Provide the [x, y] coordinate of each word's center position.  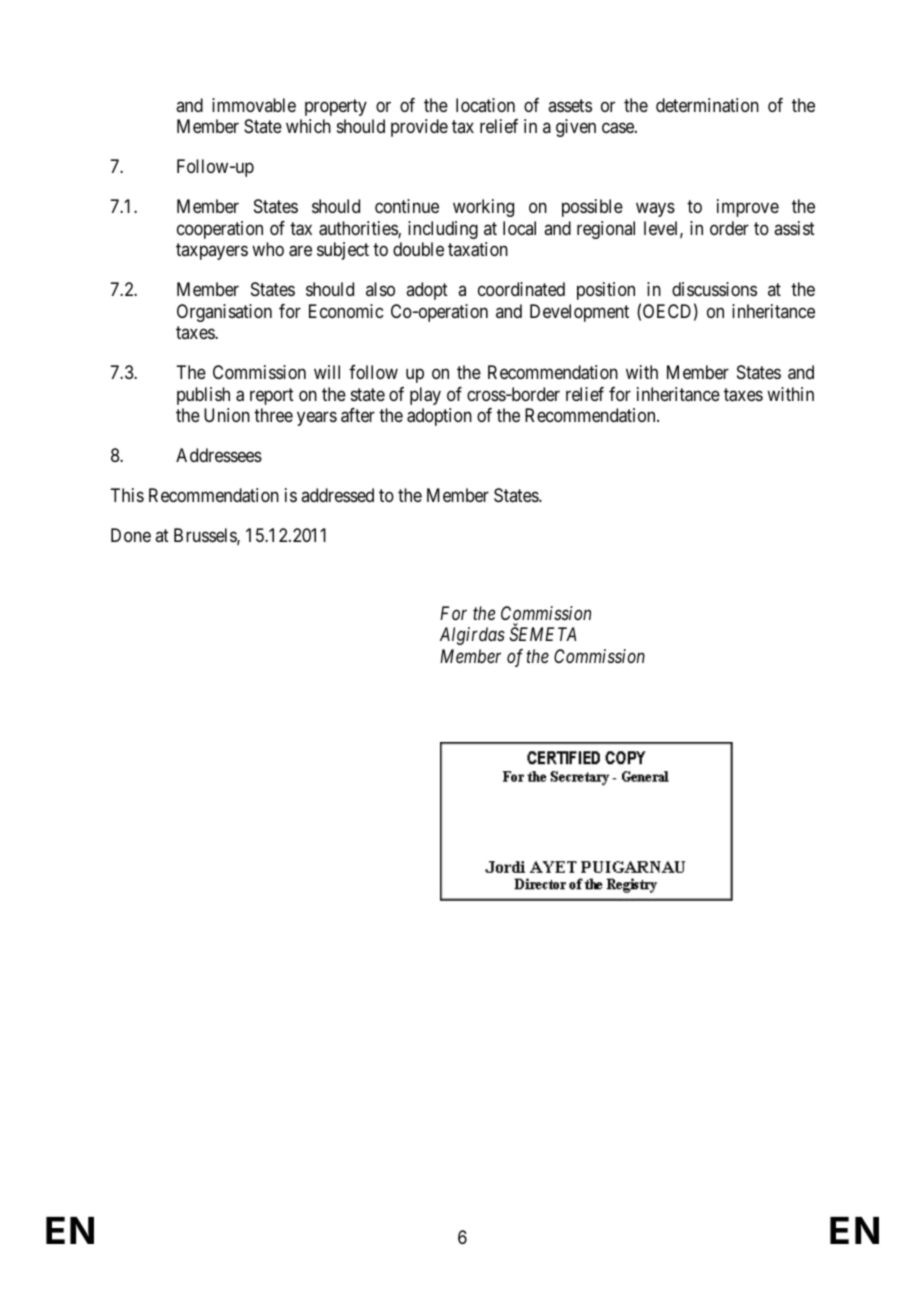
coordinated [521, 289]
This [127, 495]
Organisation [224, 313]
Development [579, 313]
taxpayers [212, 252]
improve [748, 208]
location [485, 105]
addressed [337, 495]
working [483, 208]
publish [203, 396]
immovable [254, 105]
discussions [714, 289]
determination [707, 105]
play [425, 396]
